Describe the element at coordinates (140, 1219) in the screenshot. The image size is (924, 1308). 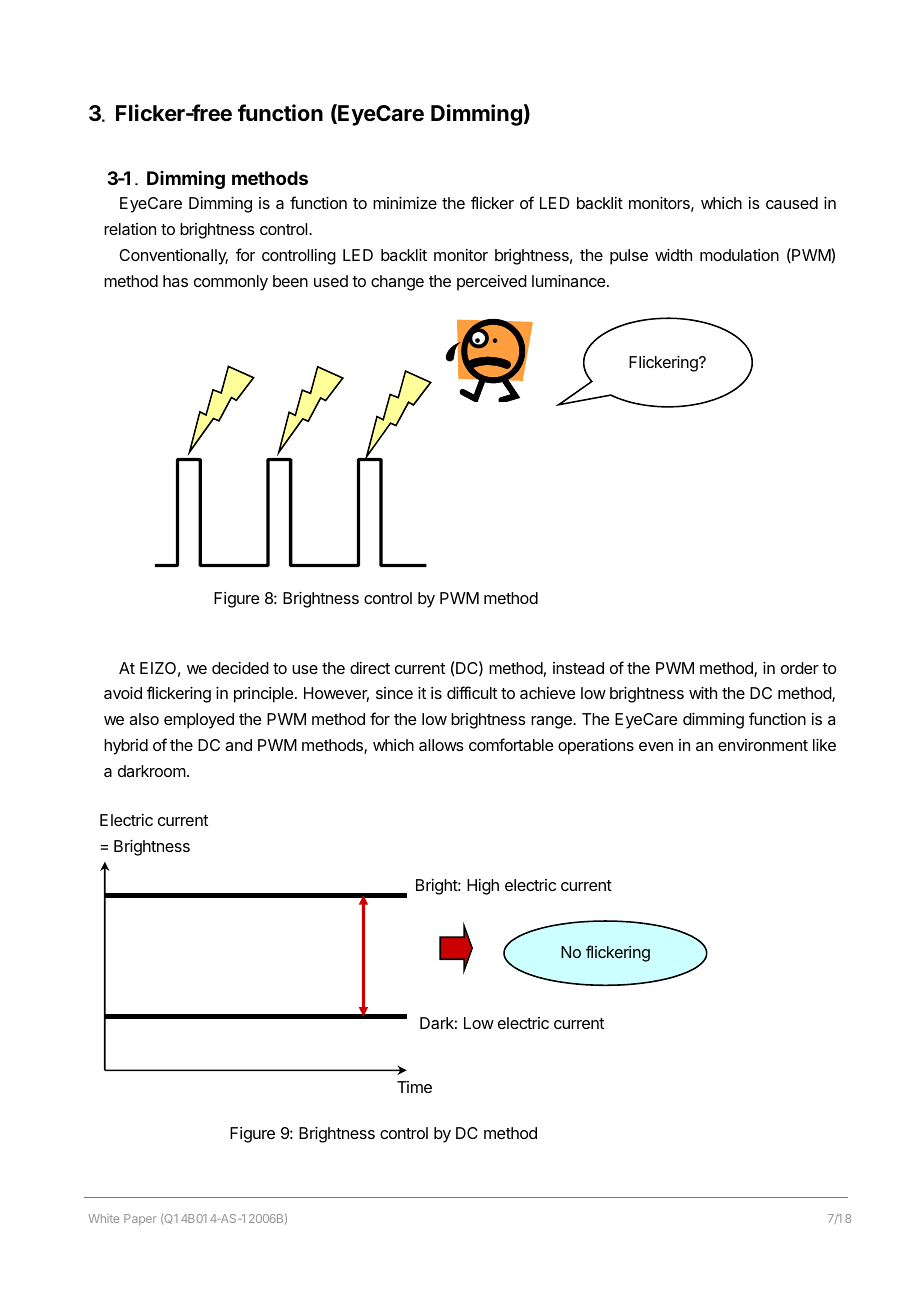
I see `Paper` at that location.
